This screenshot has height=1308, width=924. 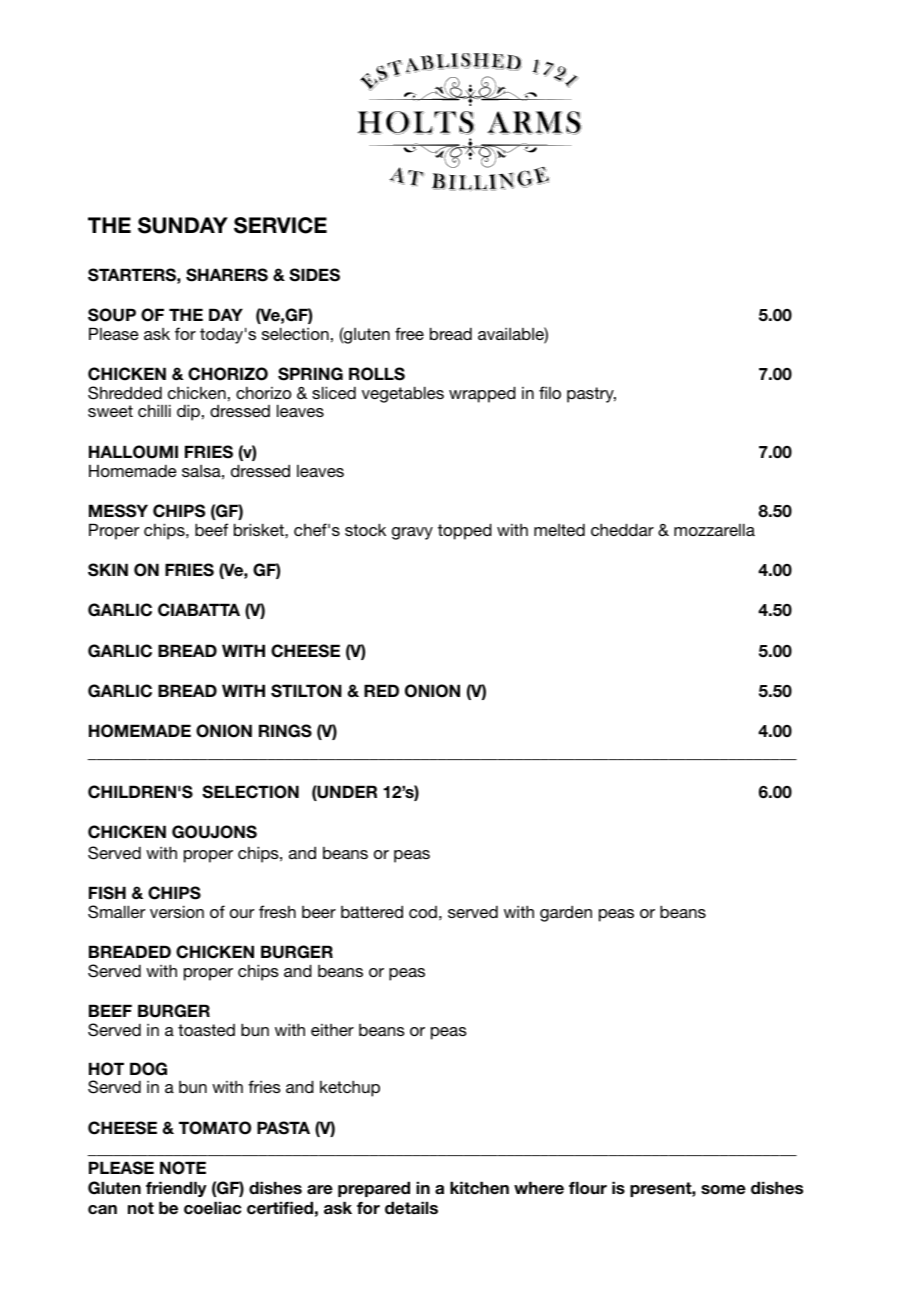 What do you see at coordinates (622, 529) in the screenshot?
I see `cheddar` at bounding box center [622, 529].
